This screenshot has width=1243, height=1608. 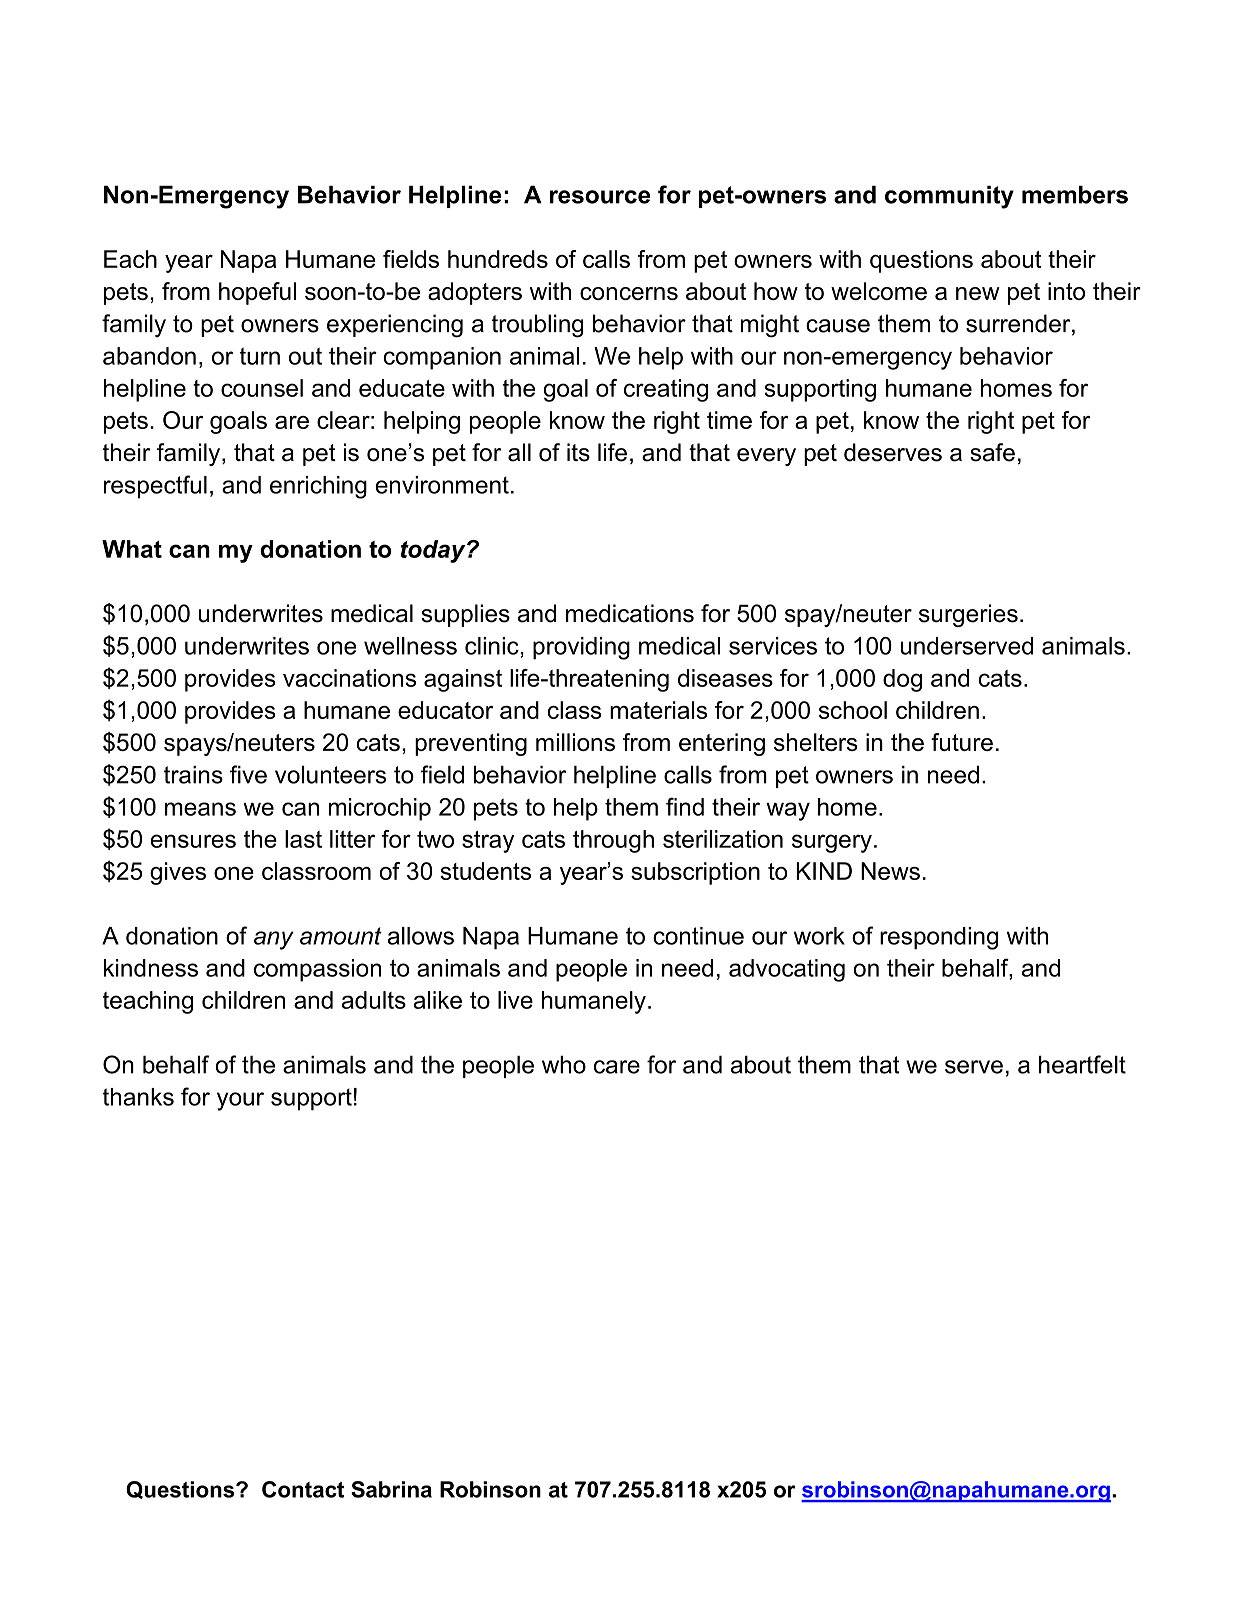 I want to click on enriching, so click(x=318, y=487).
